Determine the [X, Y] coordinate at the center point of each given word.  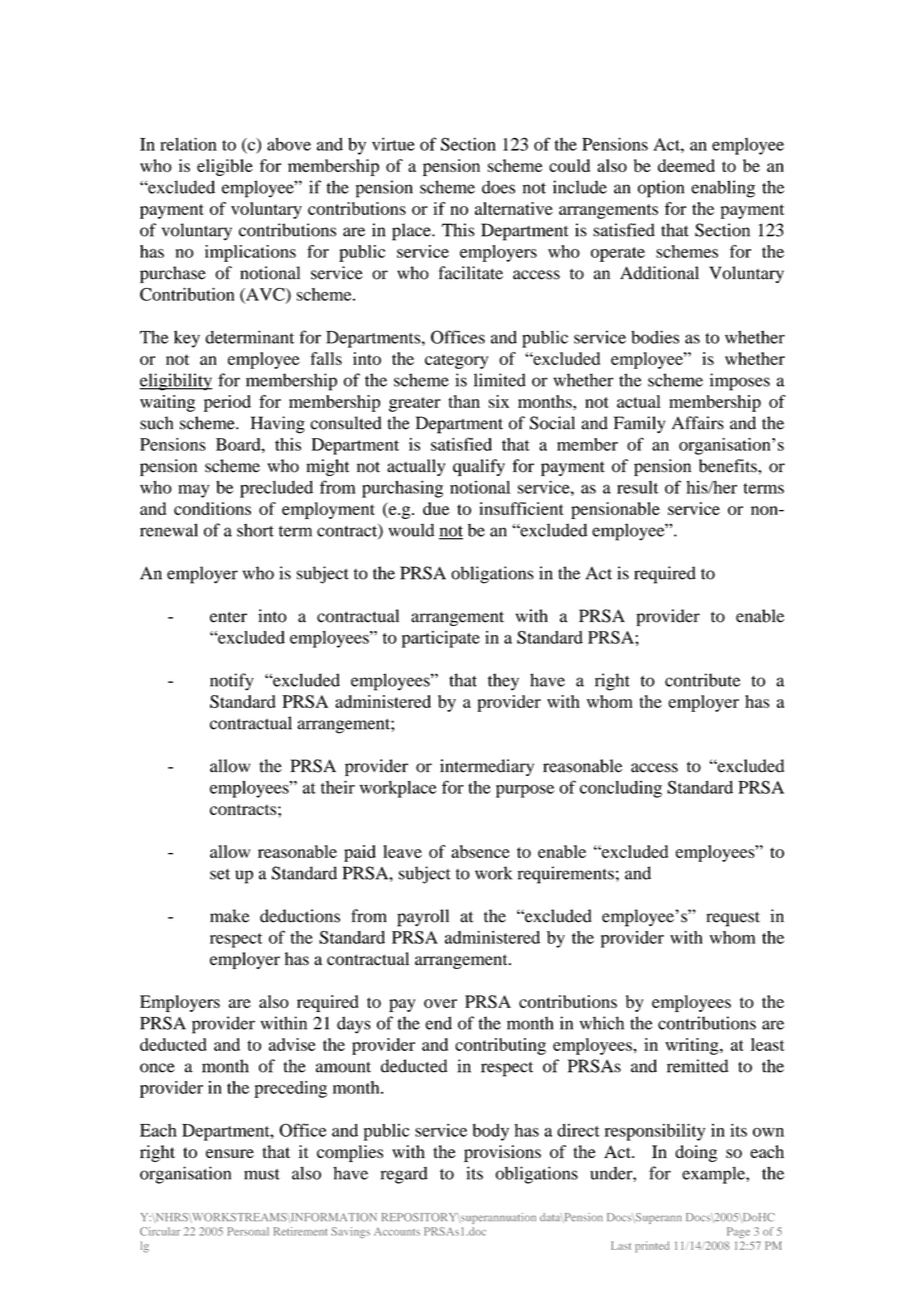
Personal [248, 1231]
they [503, 682]
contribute [702, 680]
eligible [225, 167]
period [227, 403]
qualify [479, 467]
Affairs [698, 423]
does [498, 187]
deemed [686, 165]
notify [231, 682]
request [733, 919]
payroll [423, 918]
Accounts [397, 1232]
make [230, 916]
